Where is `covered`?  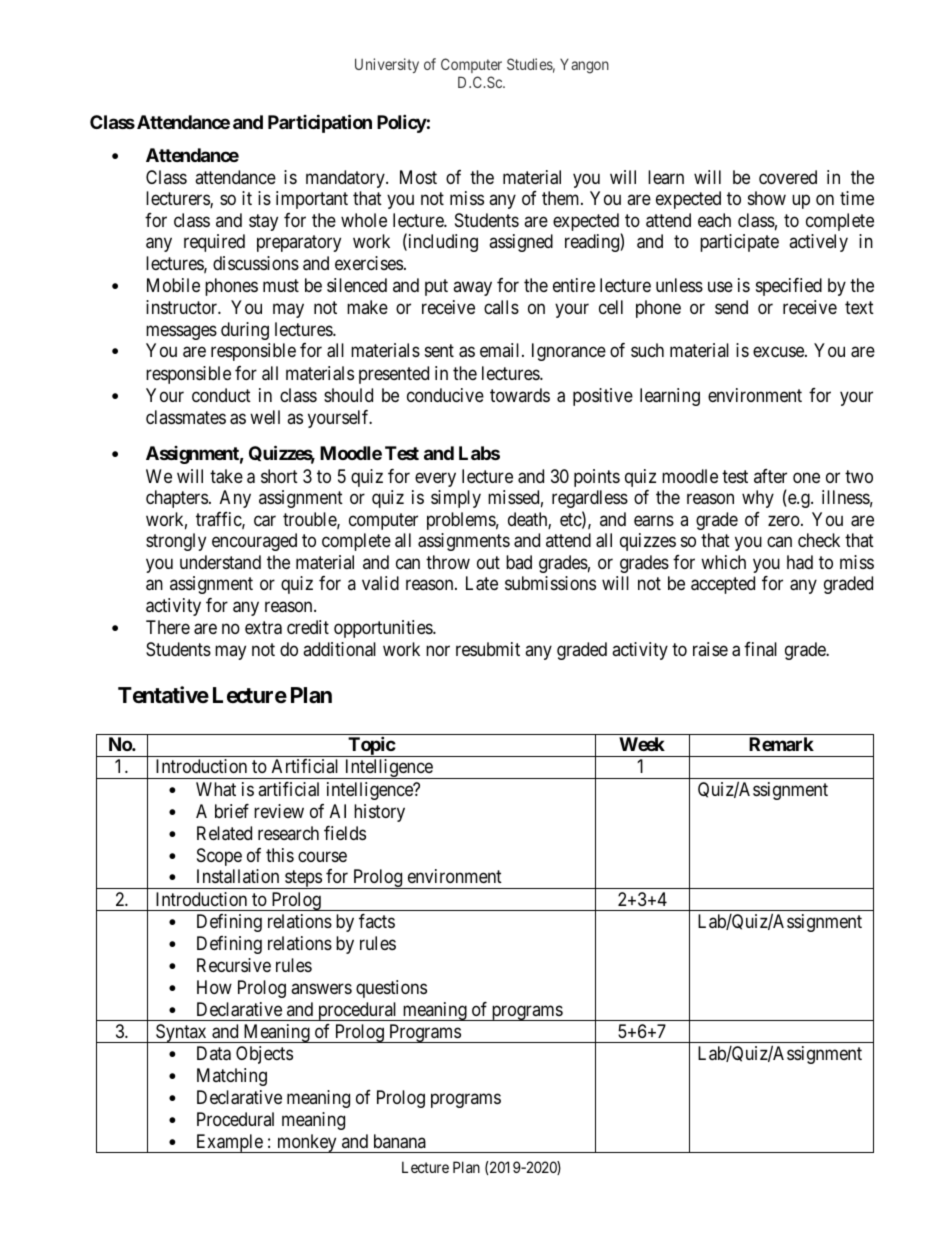 covered is located at coordinates (788, 177).
